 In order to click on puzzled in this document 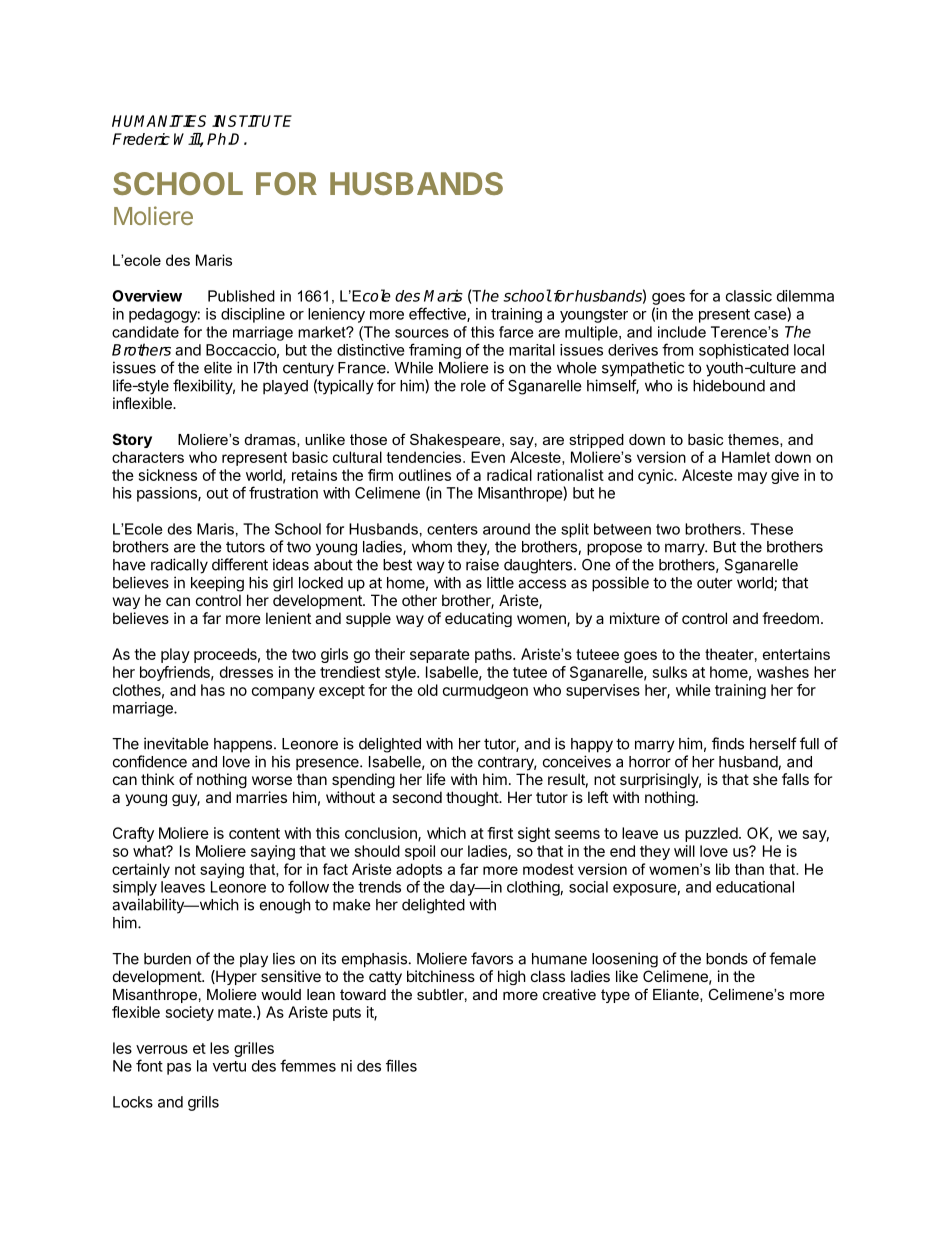, I will do `click(711, 834)`.
